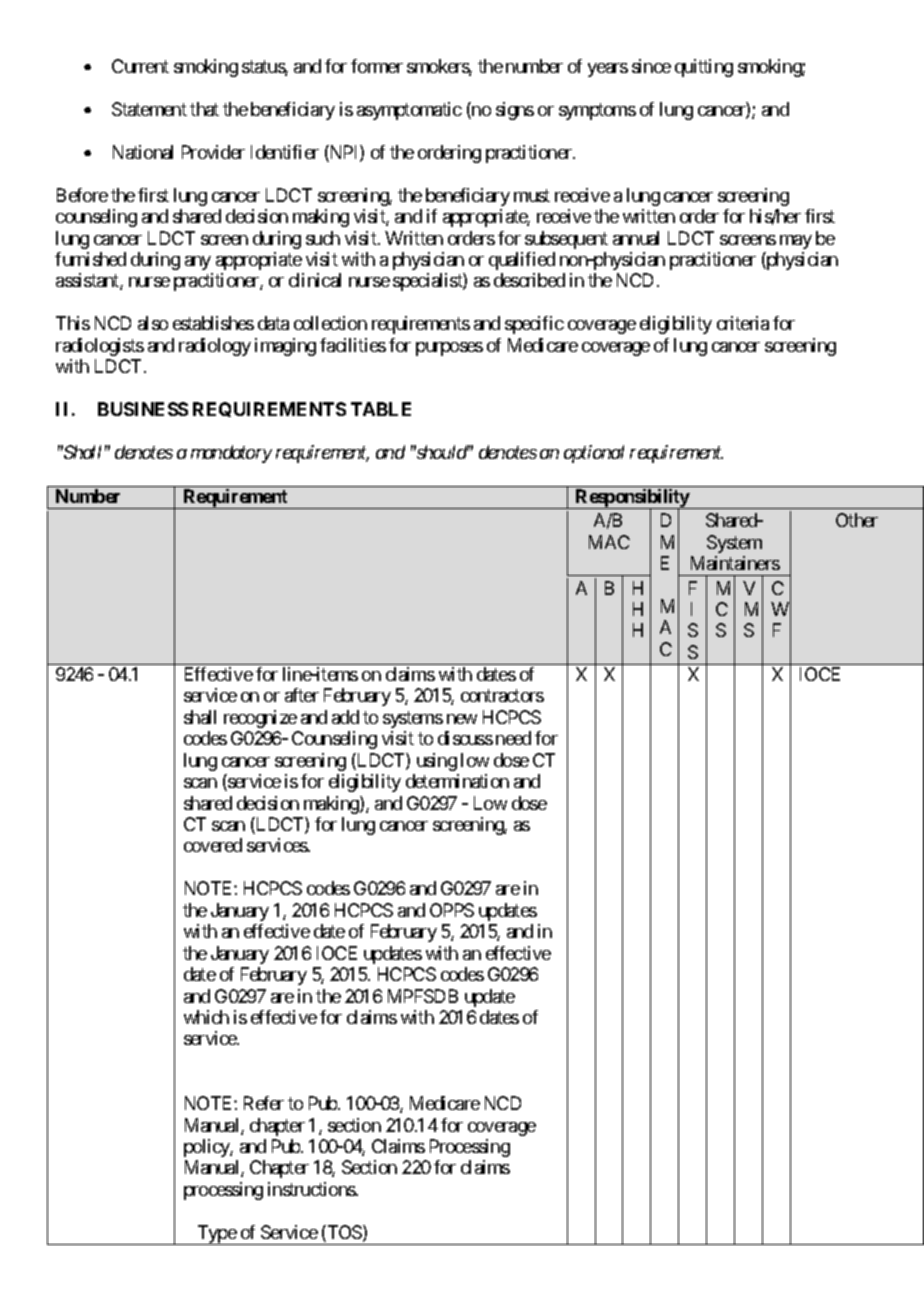 This page has width=924, height=1308. What do you see at coordinates (857, 520) in the page?
I see `Other` at bounding box center [857, 520].
